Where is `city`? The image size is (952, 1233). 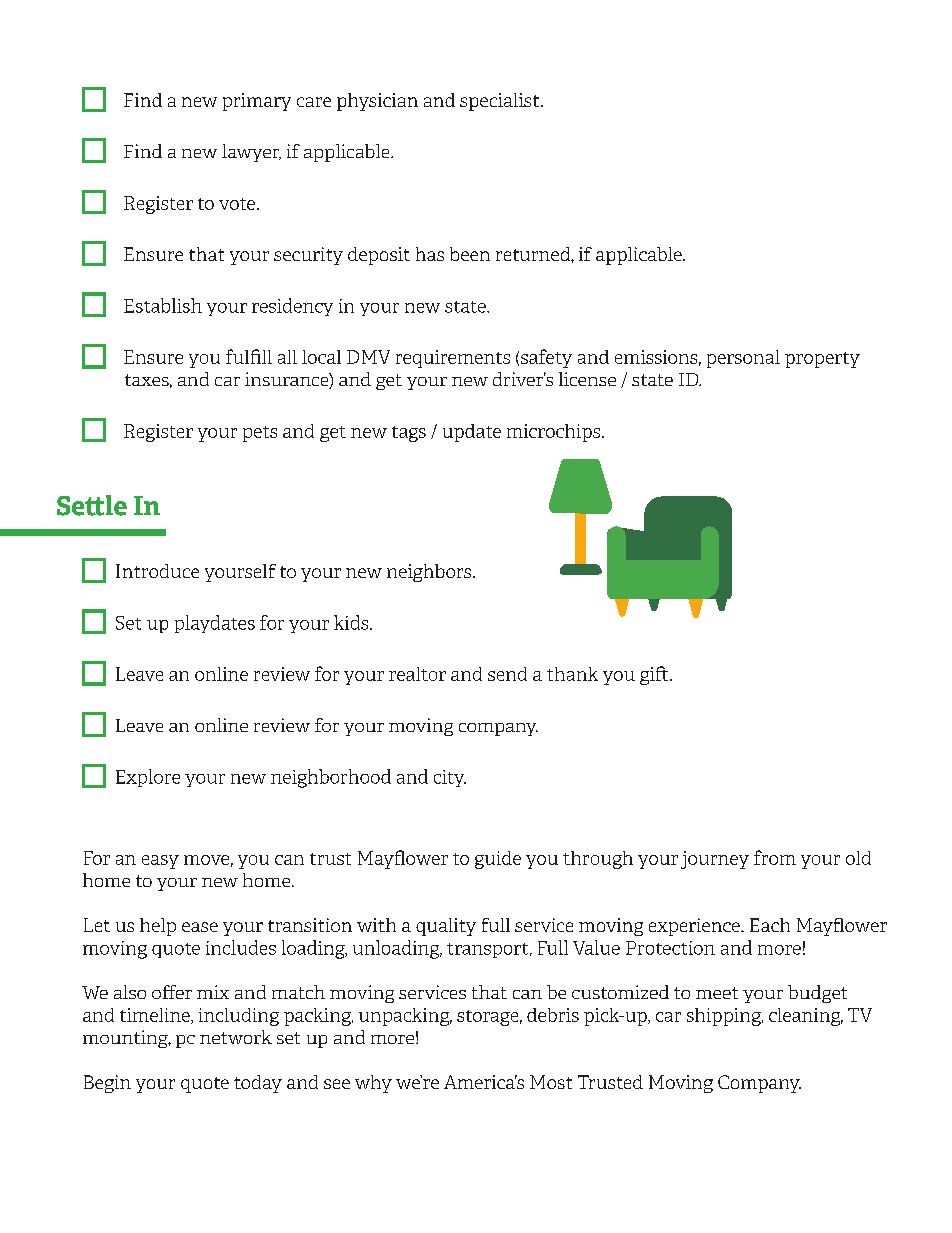
city is located at coordinates (450, 778).
